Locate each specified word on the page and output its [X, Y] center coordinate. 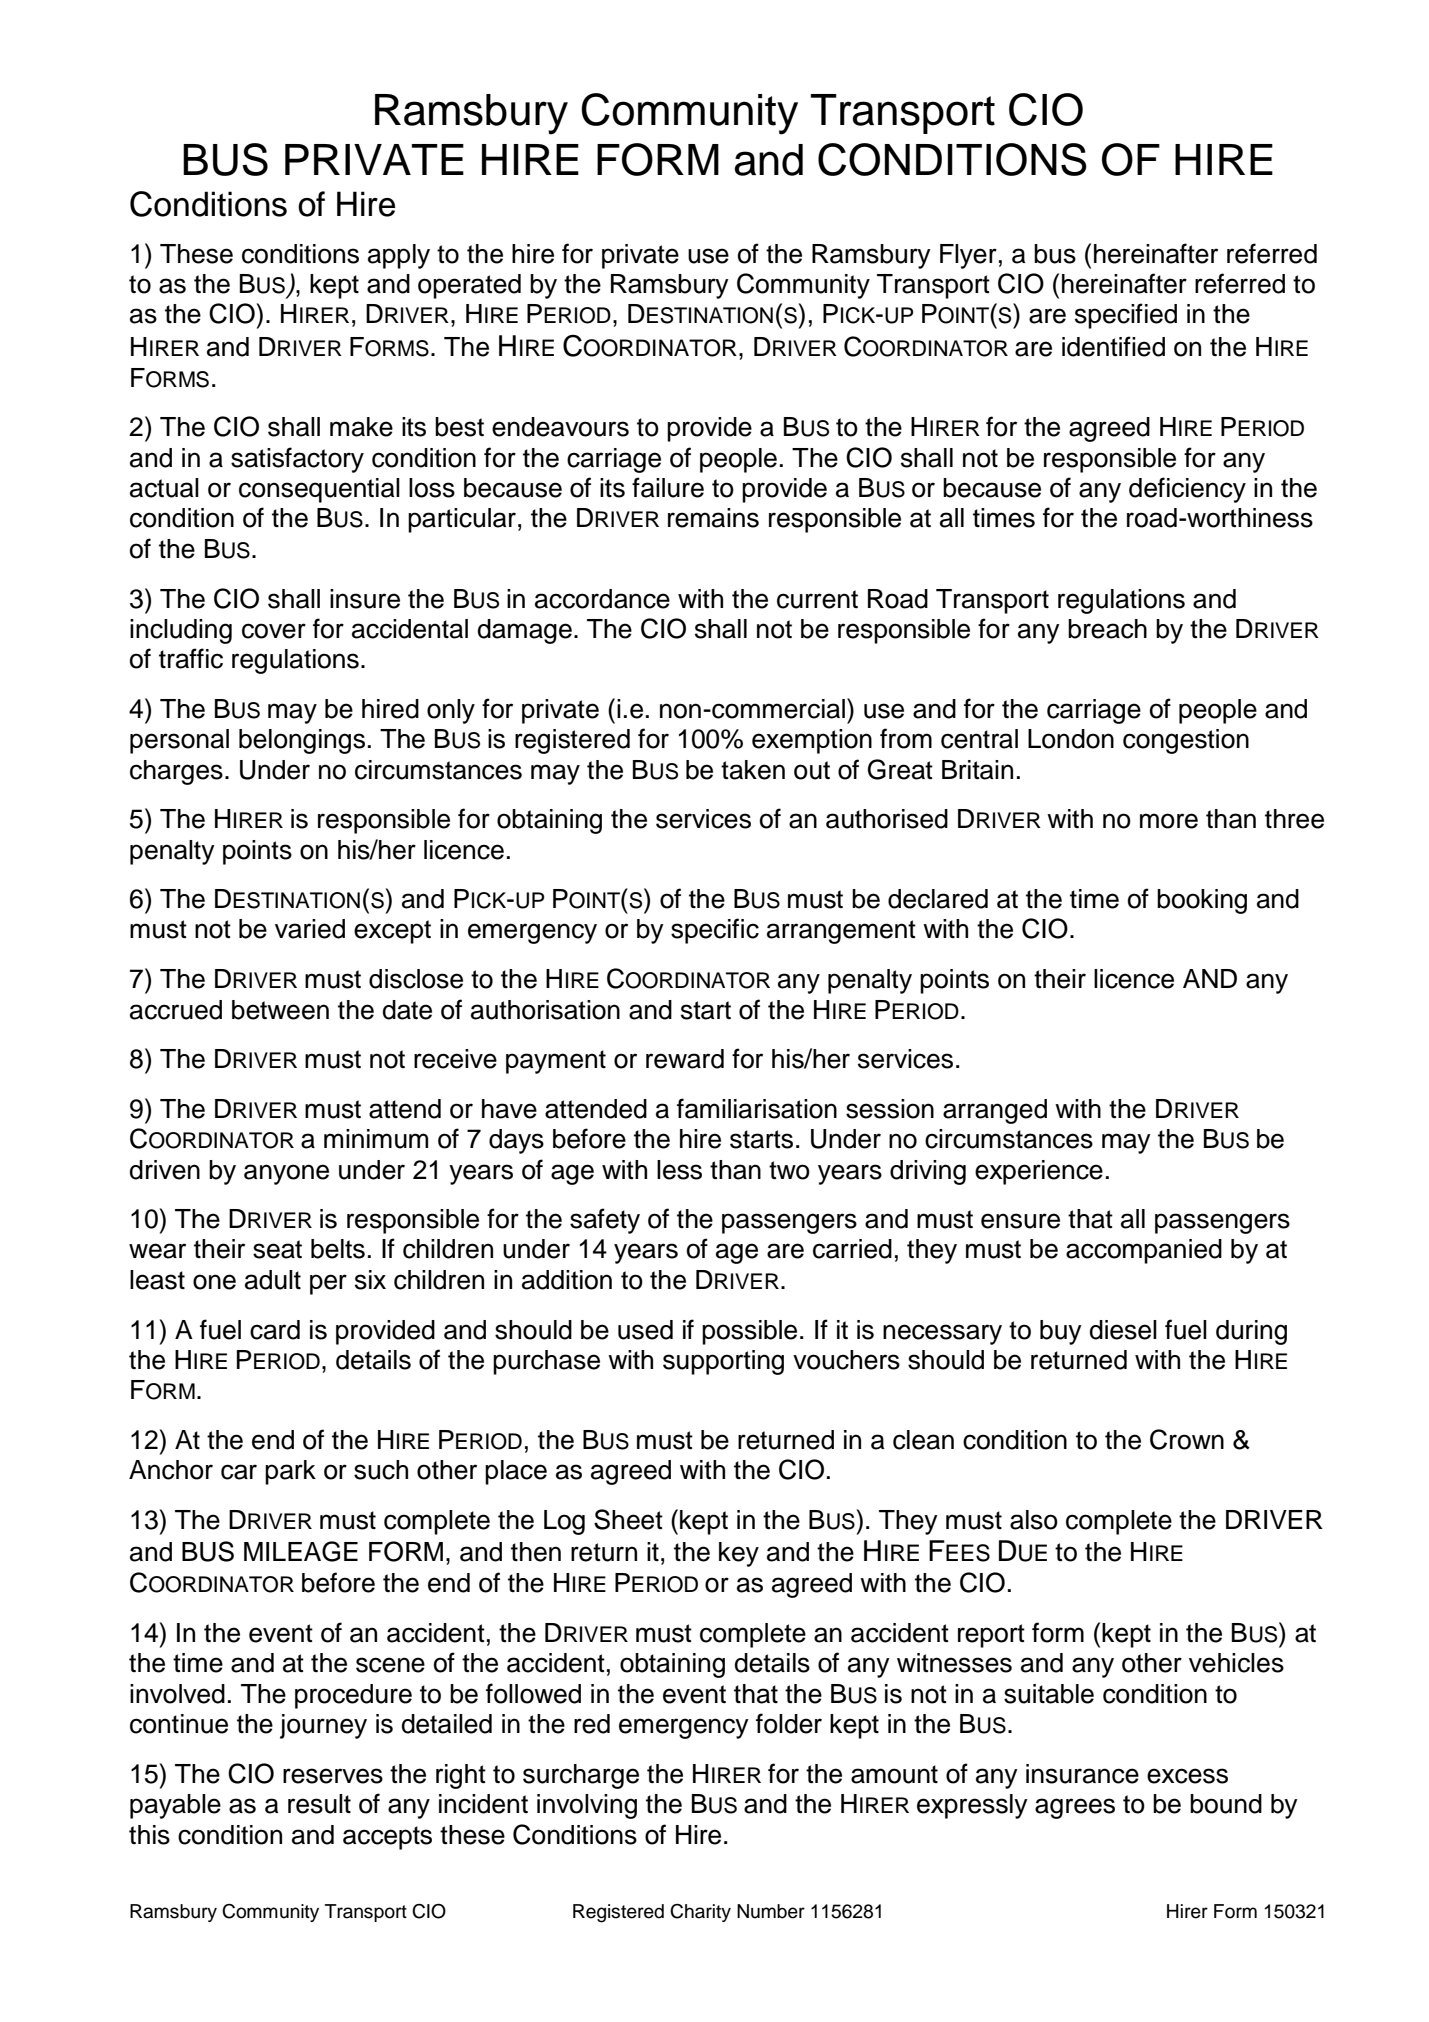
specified [1126, 316]
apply [399, 256]
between [280, 1010]
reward [685, 1059]
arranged [995, 1111]
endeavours [560, 427]
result [319, 1804]
